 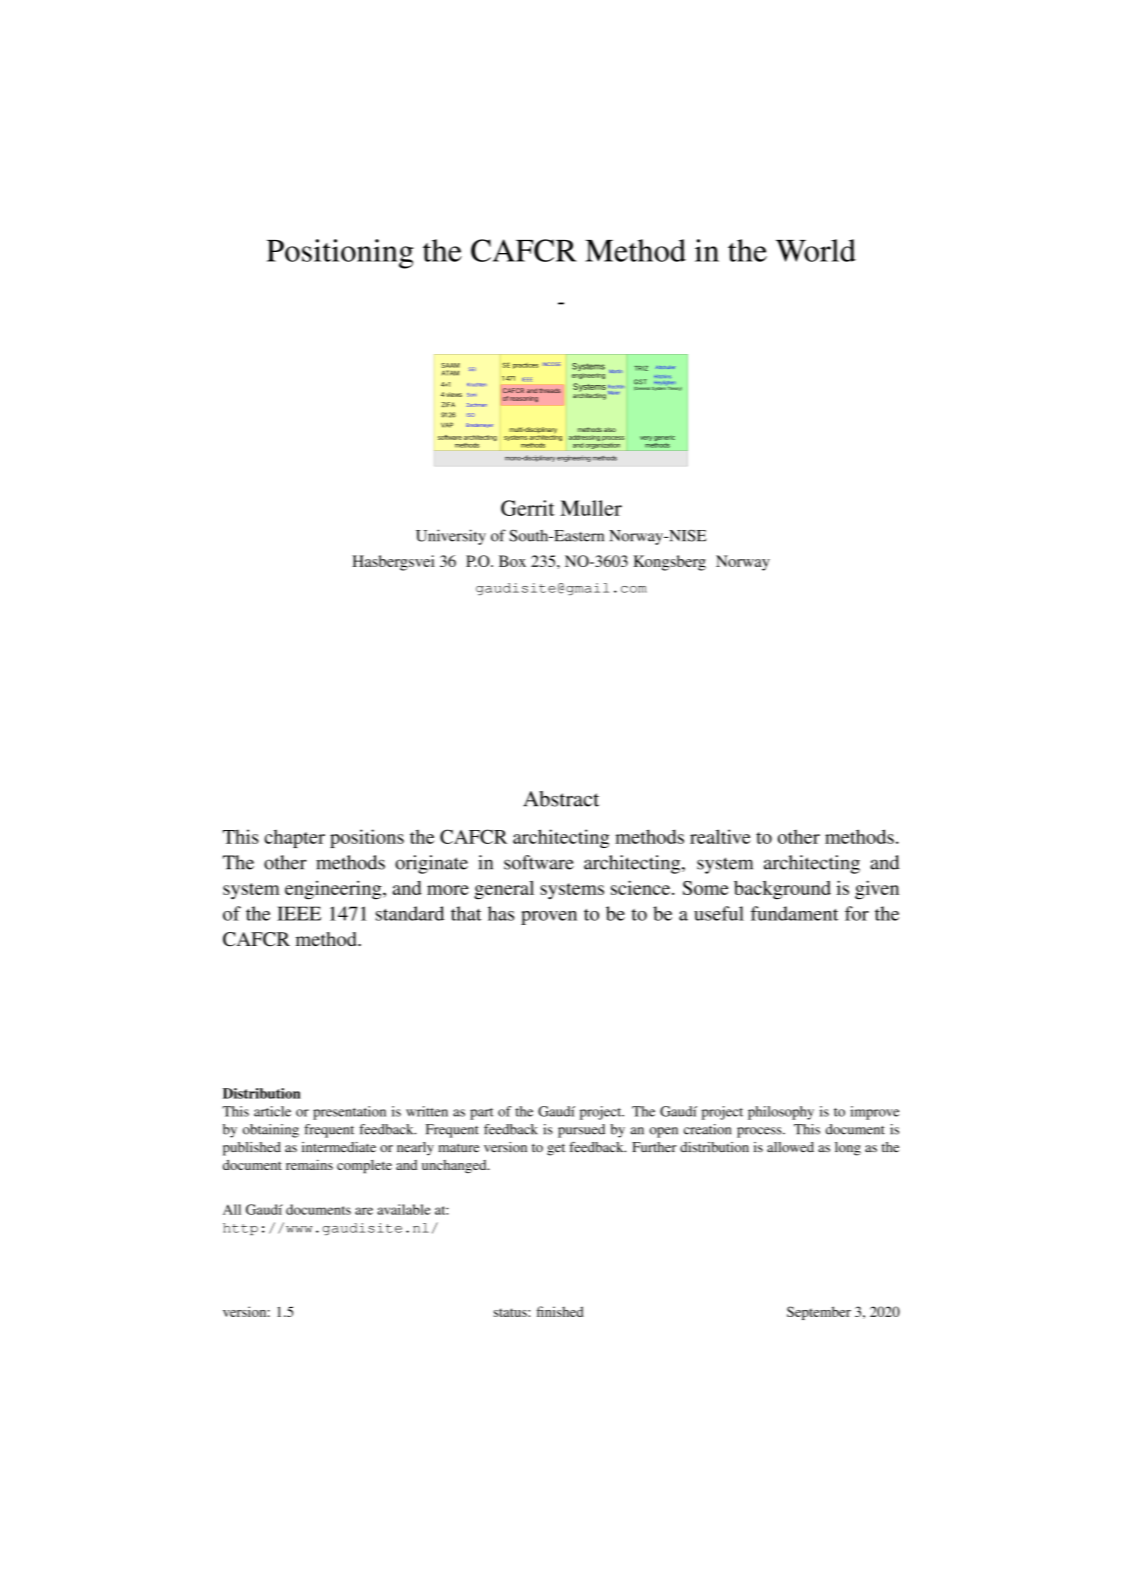 What do you see at coordinates (404, 1209) in the image?
I see `available` at bounding box center [404, 1209].
